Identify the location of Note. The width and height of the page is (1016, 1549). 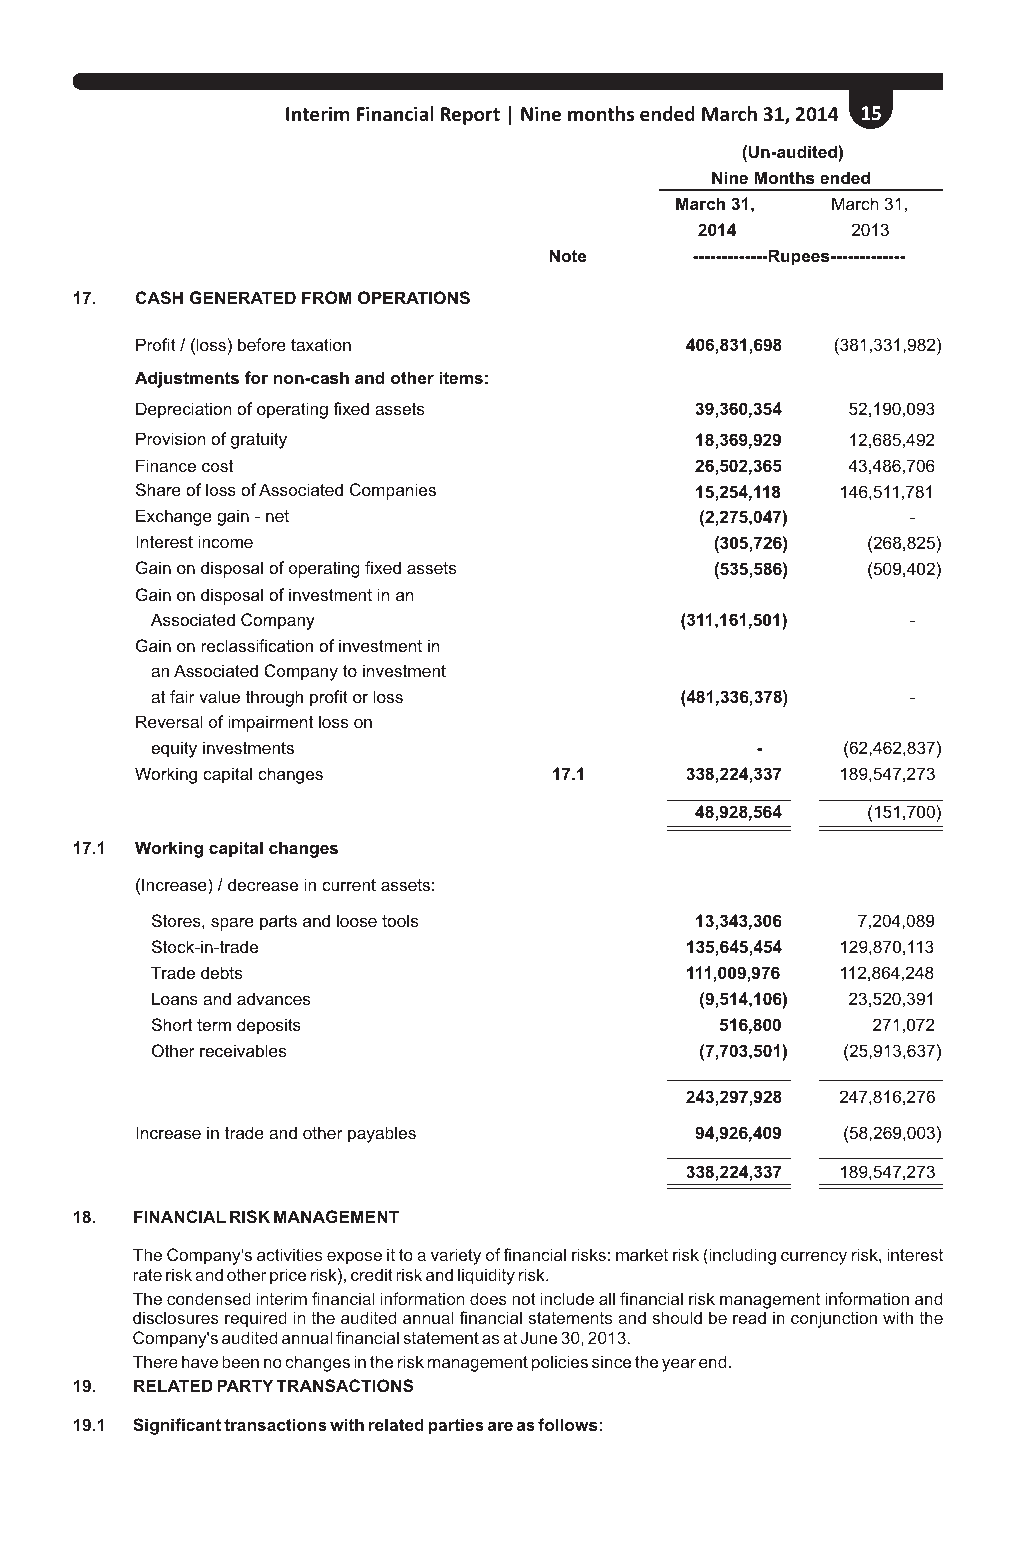
(567, 255).
